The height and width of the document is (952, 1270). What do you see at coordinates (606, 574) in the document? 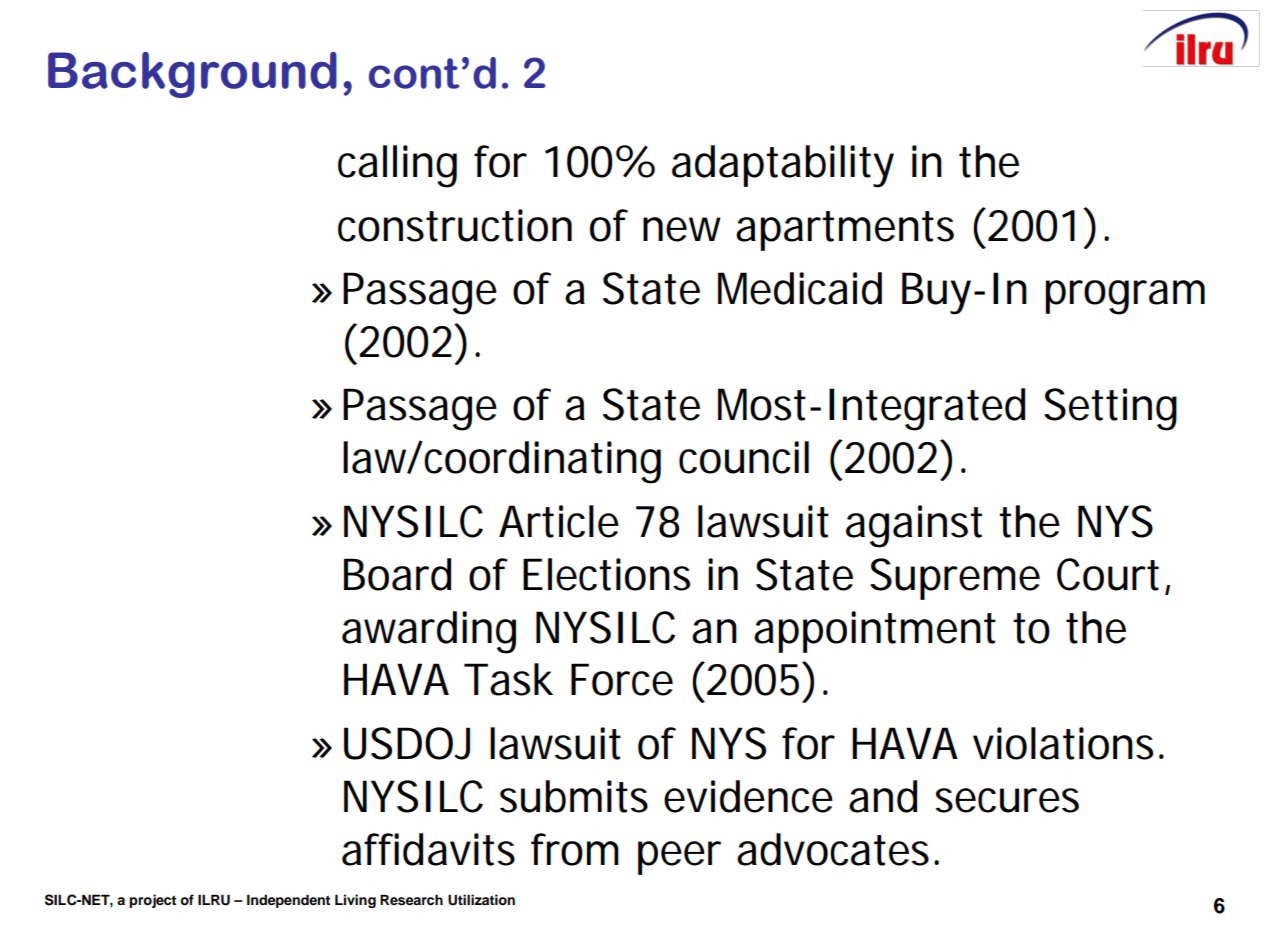
I see `Elections` at bounding box center [606, 574].
